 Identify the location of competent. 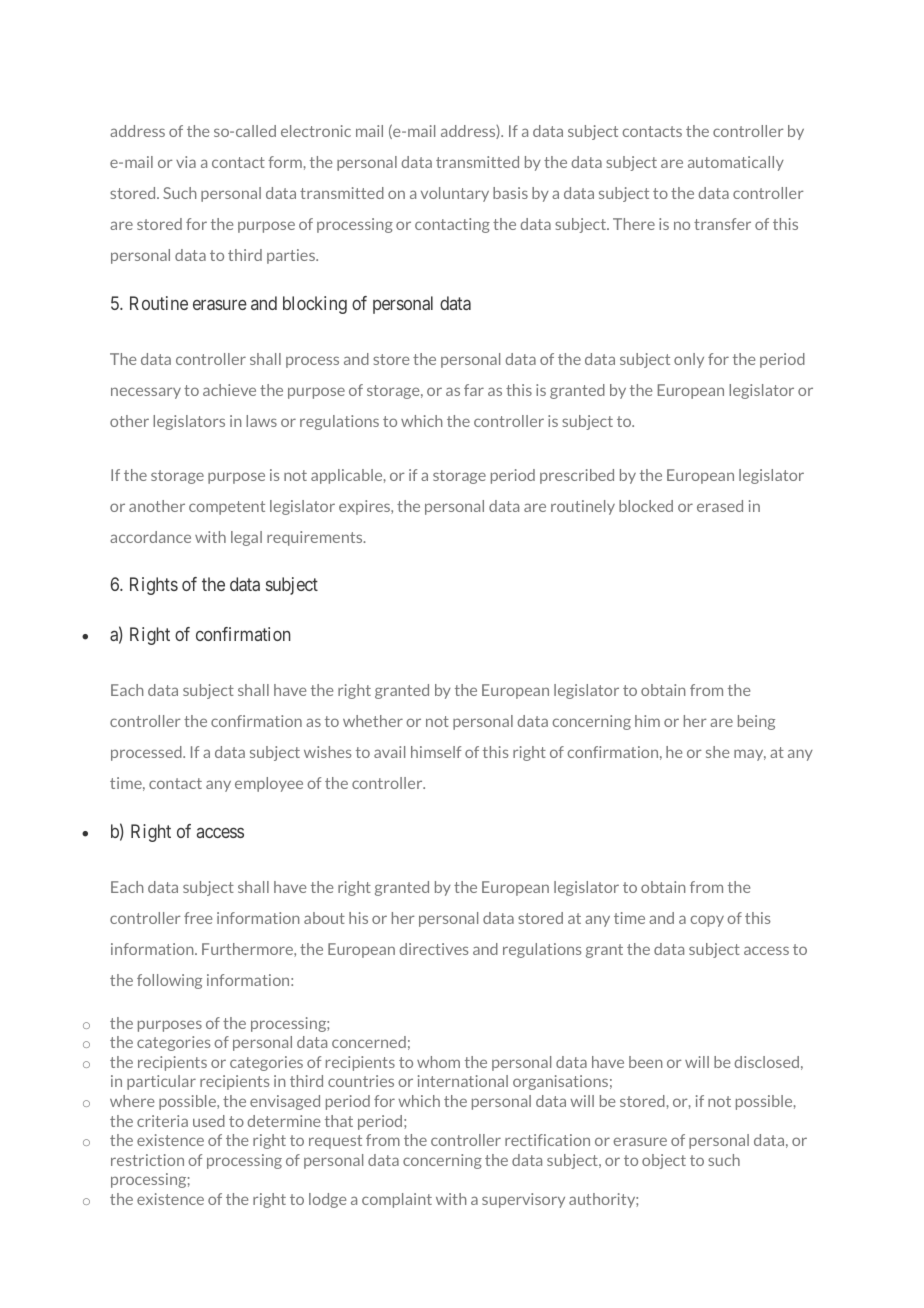
(227, 508).
